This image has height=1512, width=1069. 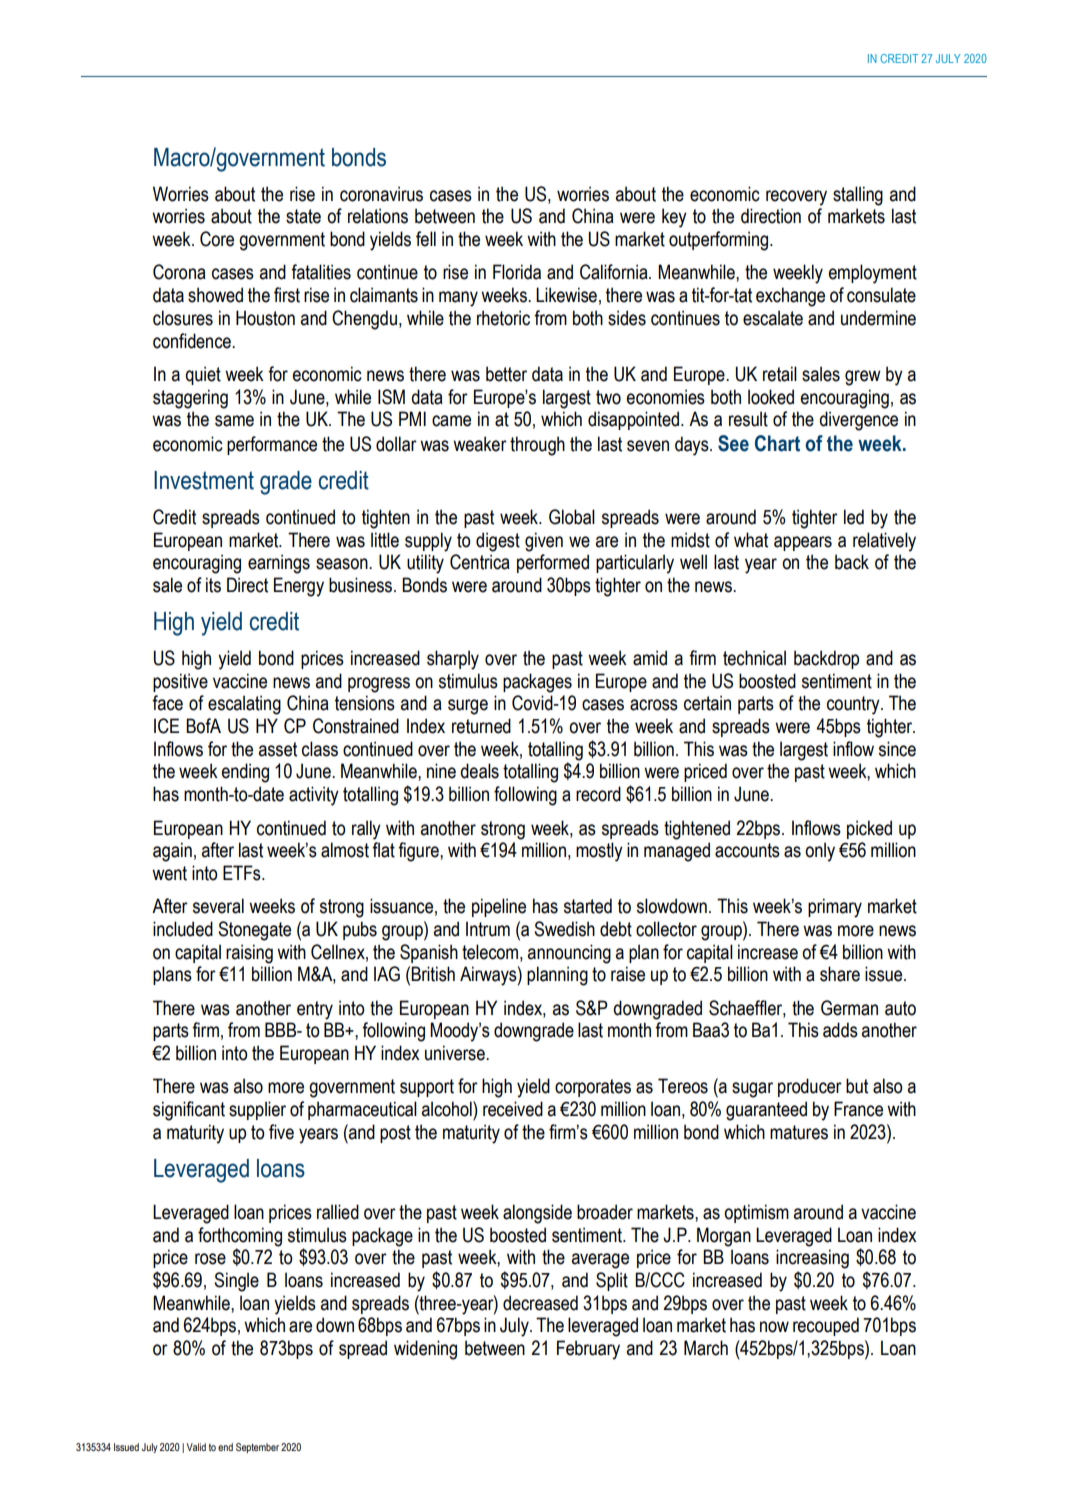 I want to click on Core, so click(x=217, y=239).
